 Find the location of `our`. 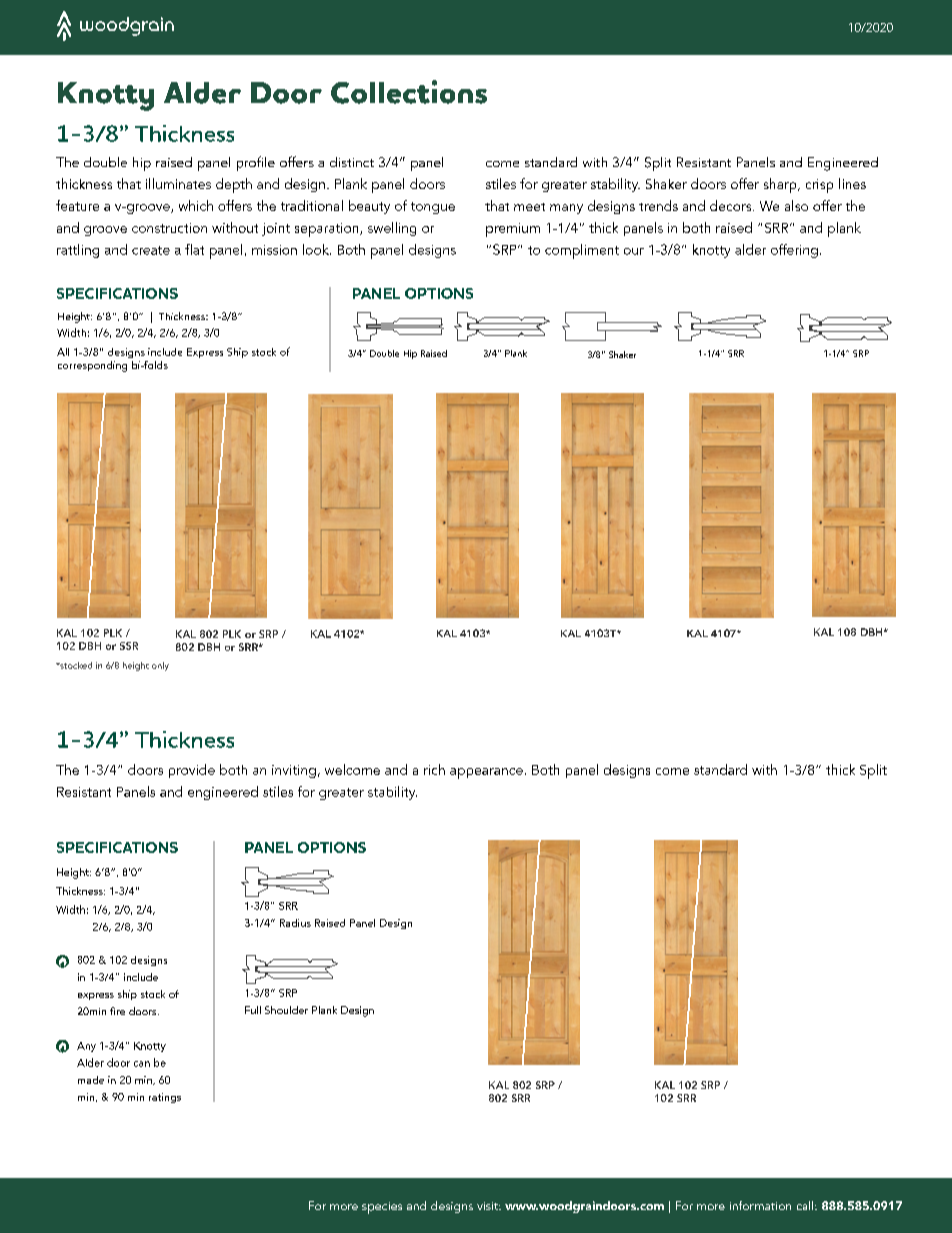

our is located at coordinates (634, 251).
